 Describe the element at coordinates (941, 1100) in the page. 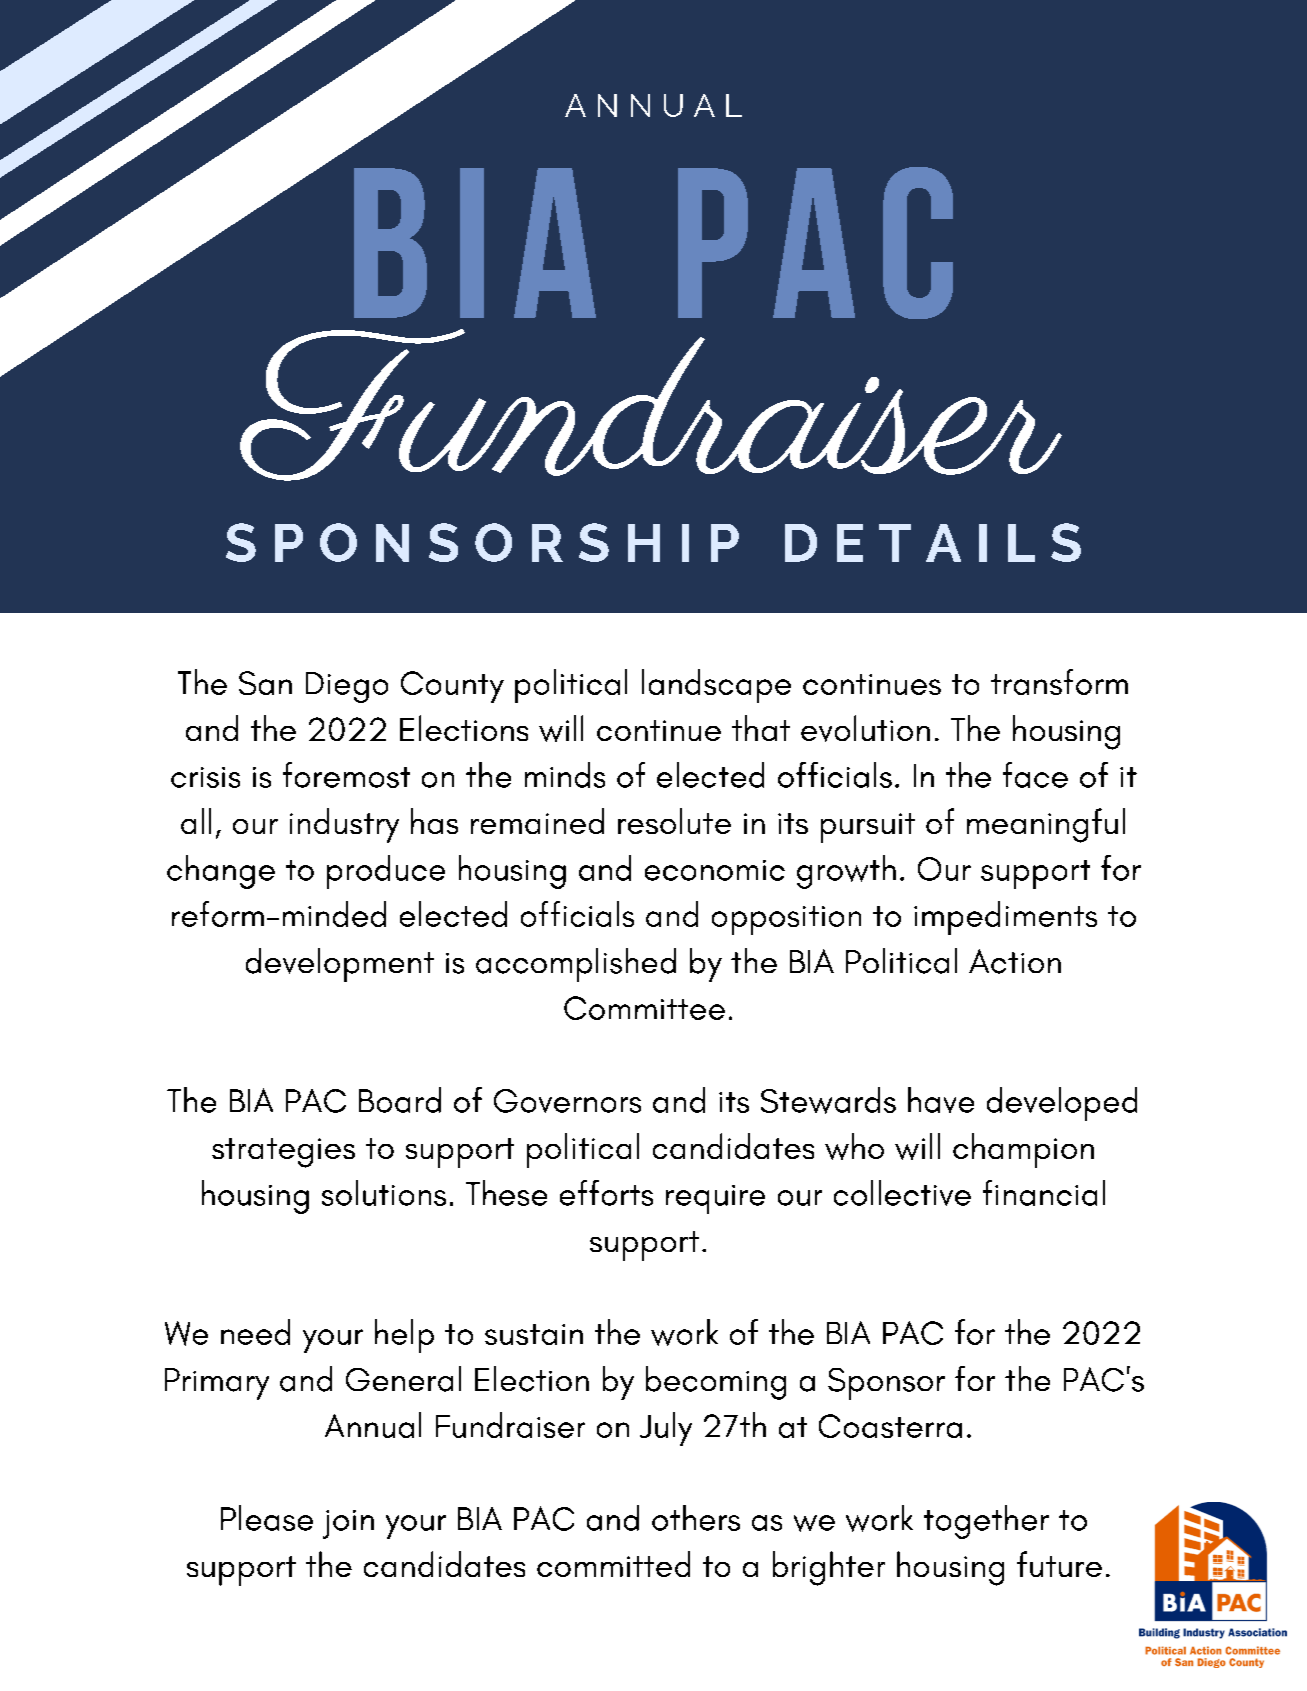

I see `have` at that location.
